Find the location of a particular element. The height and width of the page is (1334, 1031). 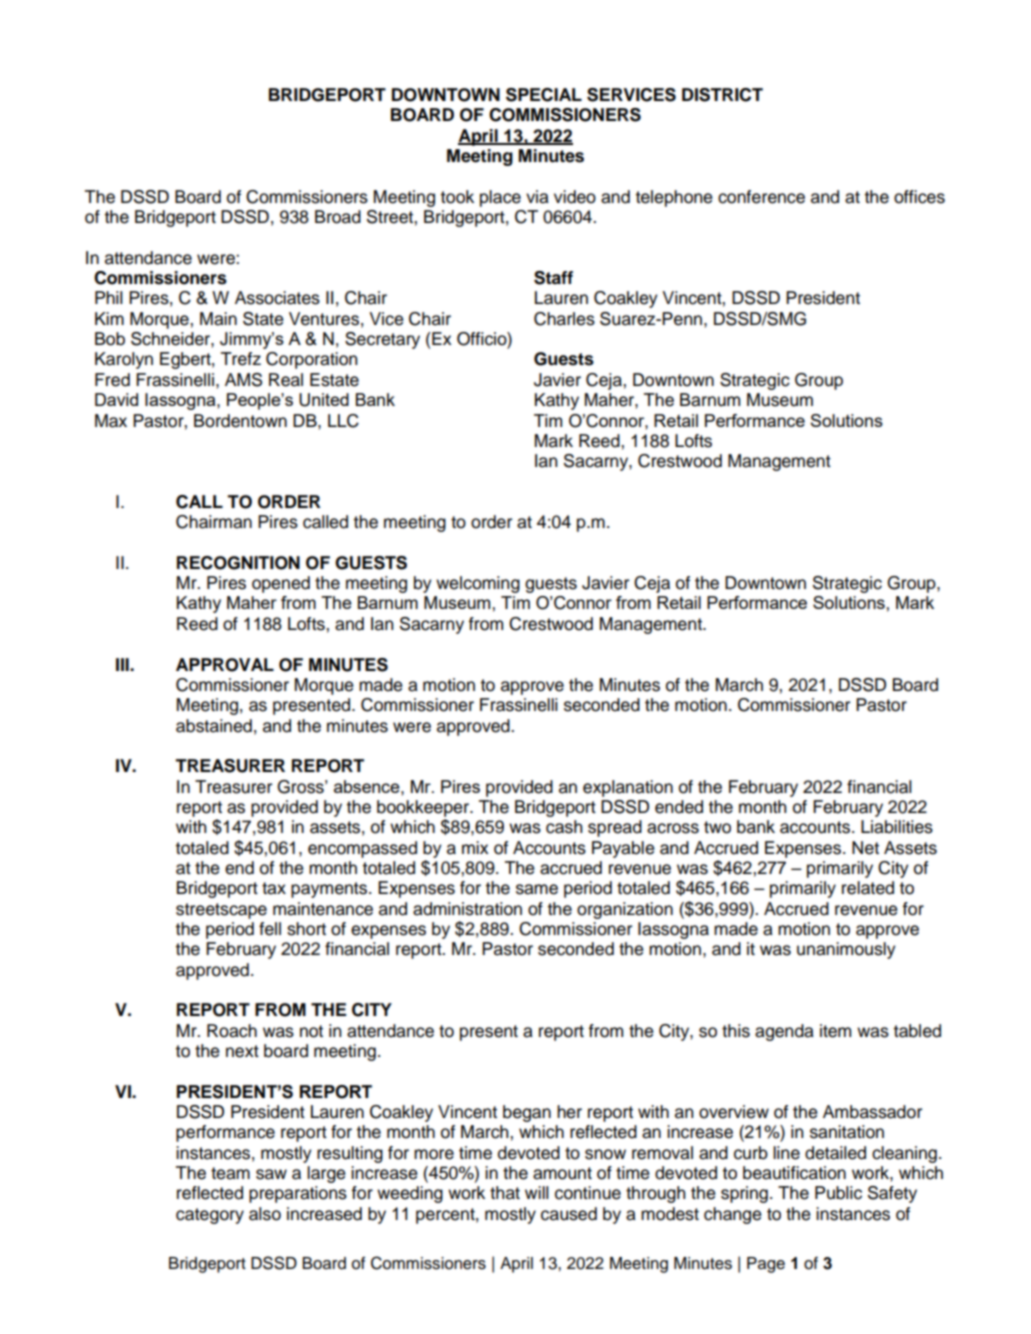

Public is located at coordinates (838, 1193).
